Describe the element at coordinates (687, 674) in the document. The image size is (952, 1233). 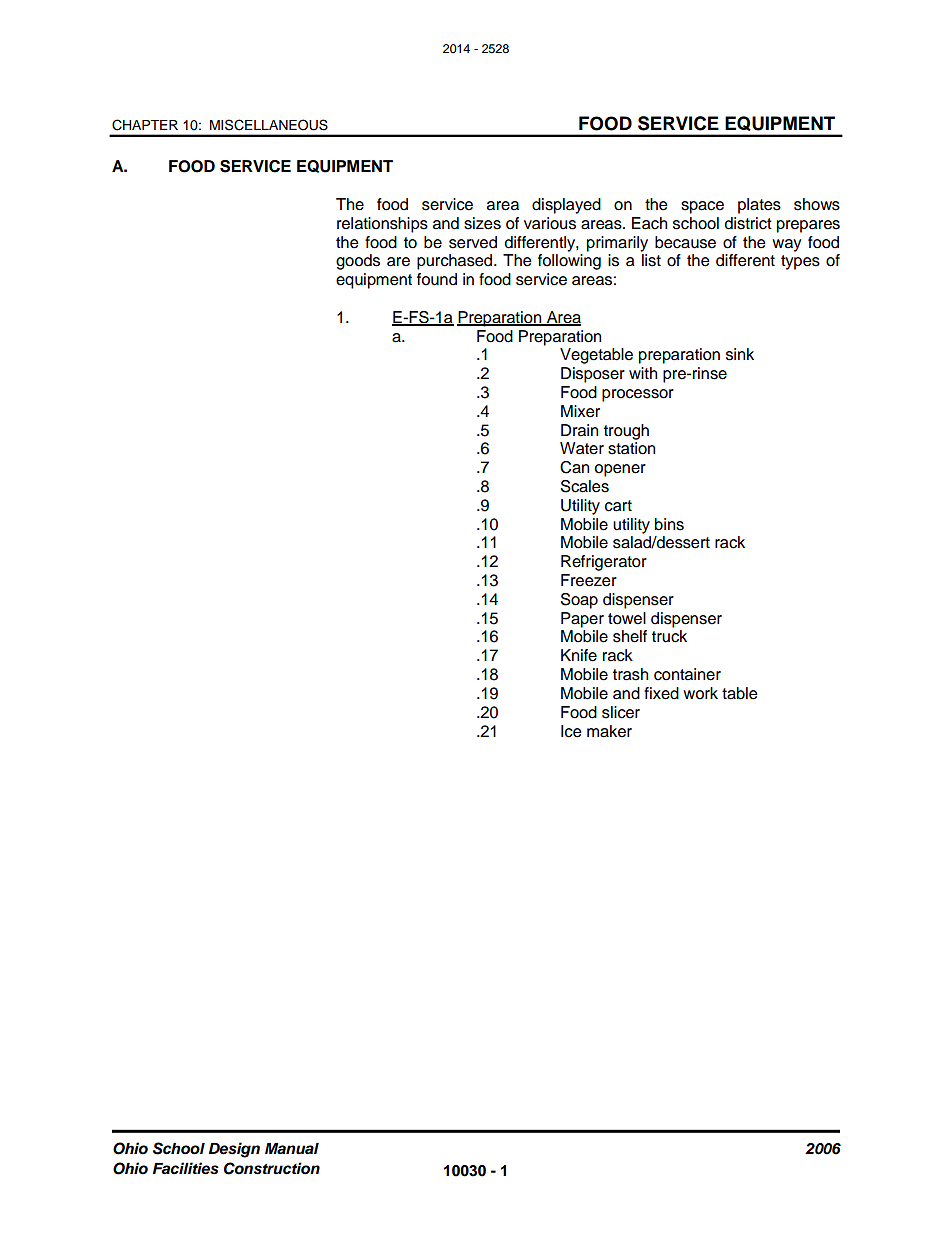
I see `container` at that location.
